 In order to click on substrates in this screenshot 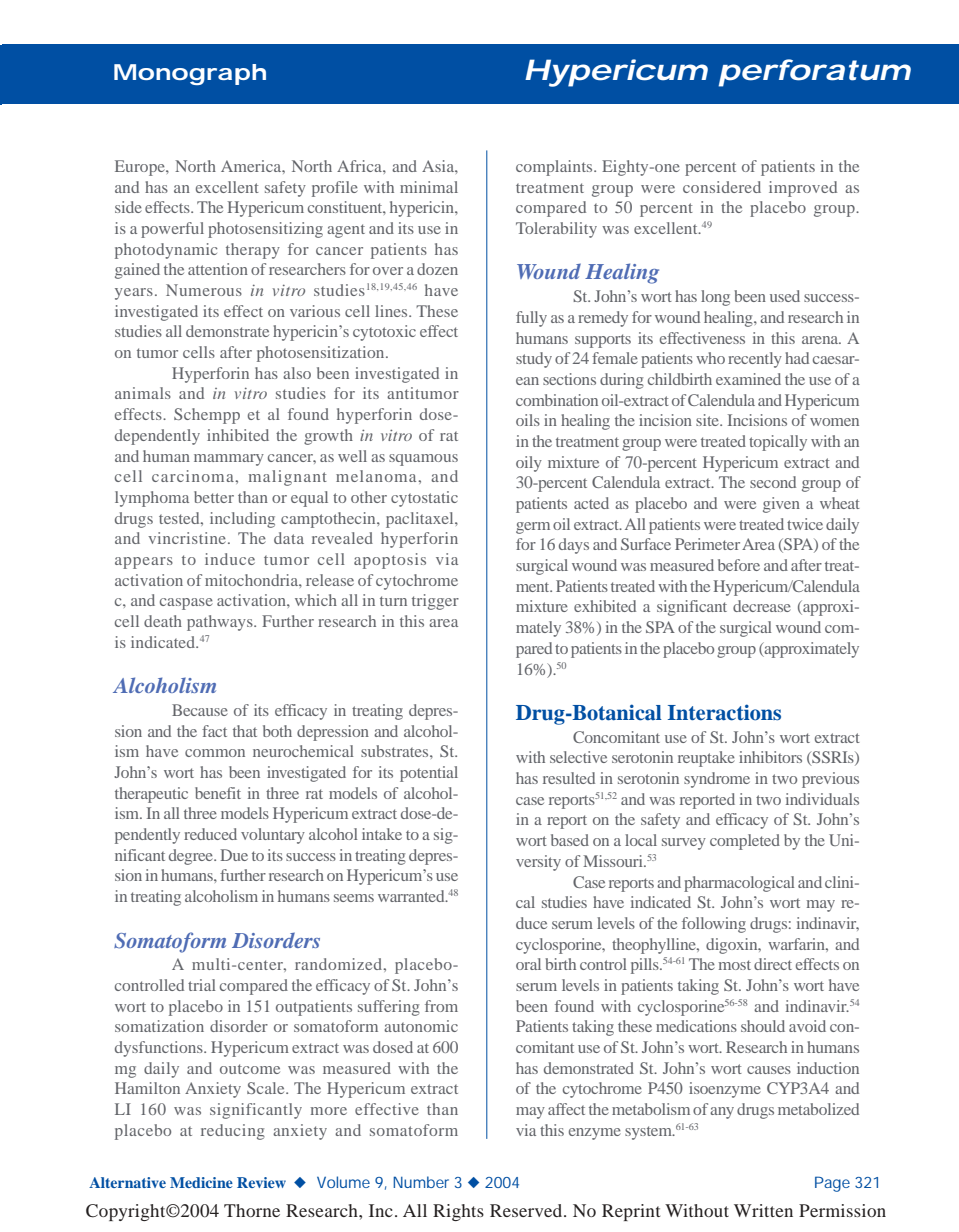, I will do `click(396, 751)`.
